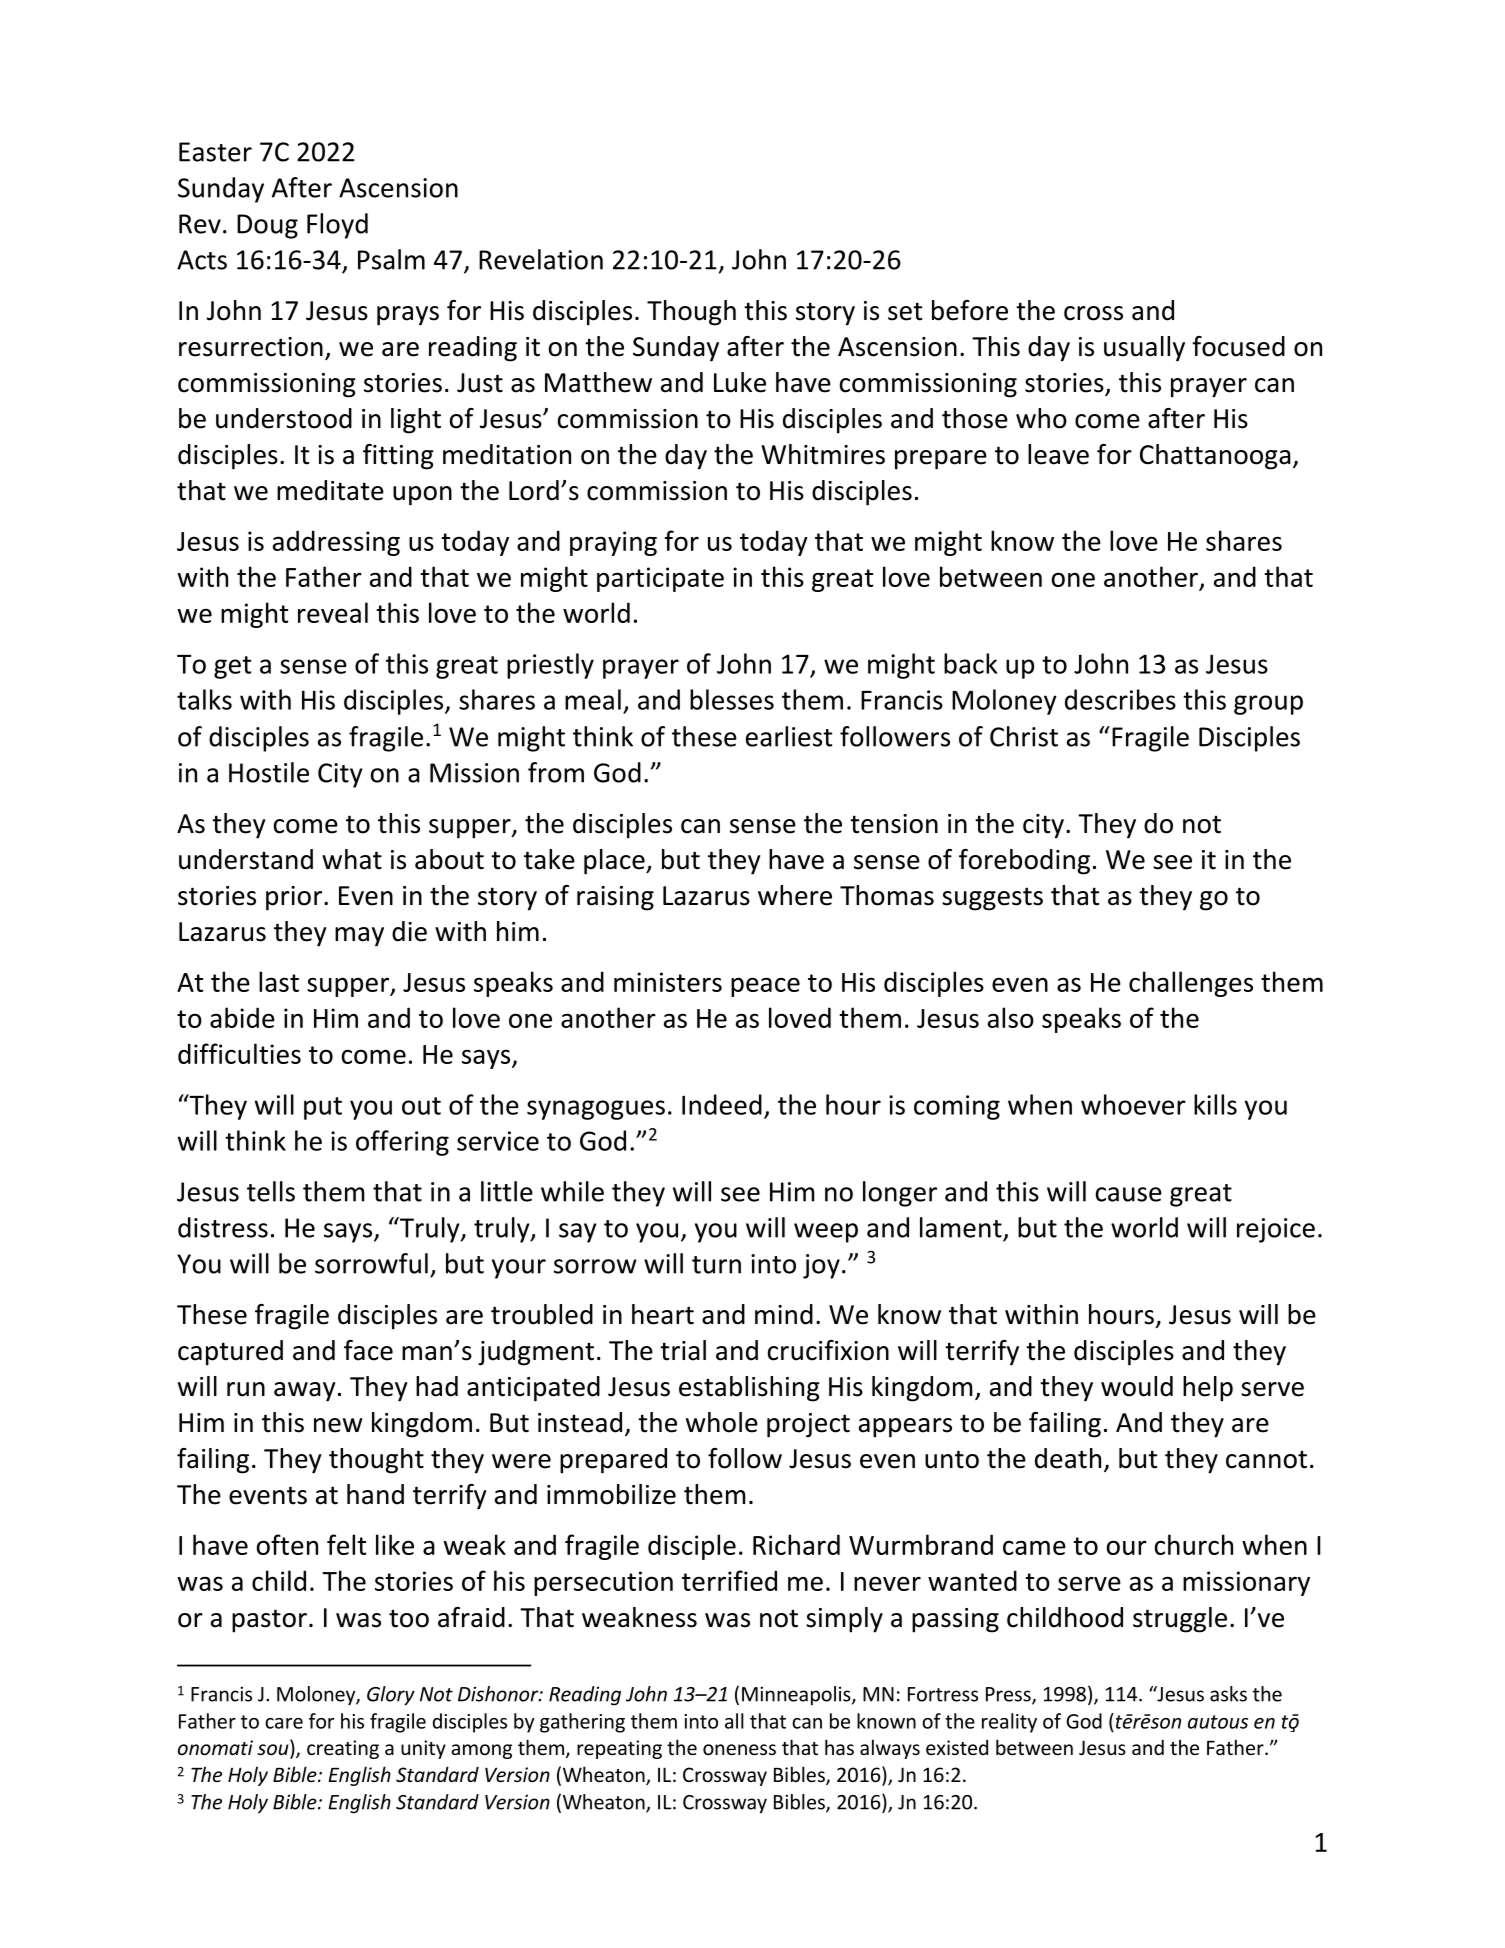 The width and height of the screenshot is (1505, 1948). What do you see at coordinates (541, 259) in the screenshot?
I see `Revelation` at bounding box center [541, 259].
